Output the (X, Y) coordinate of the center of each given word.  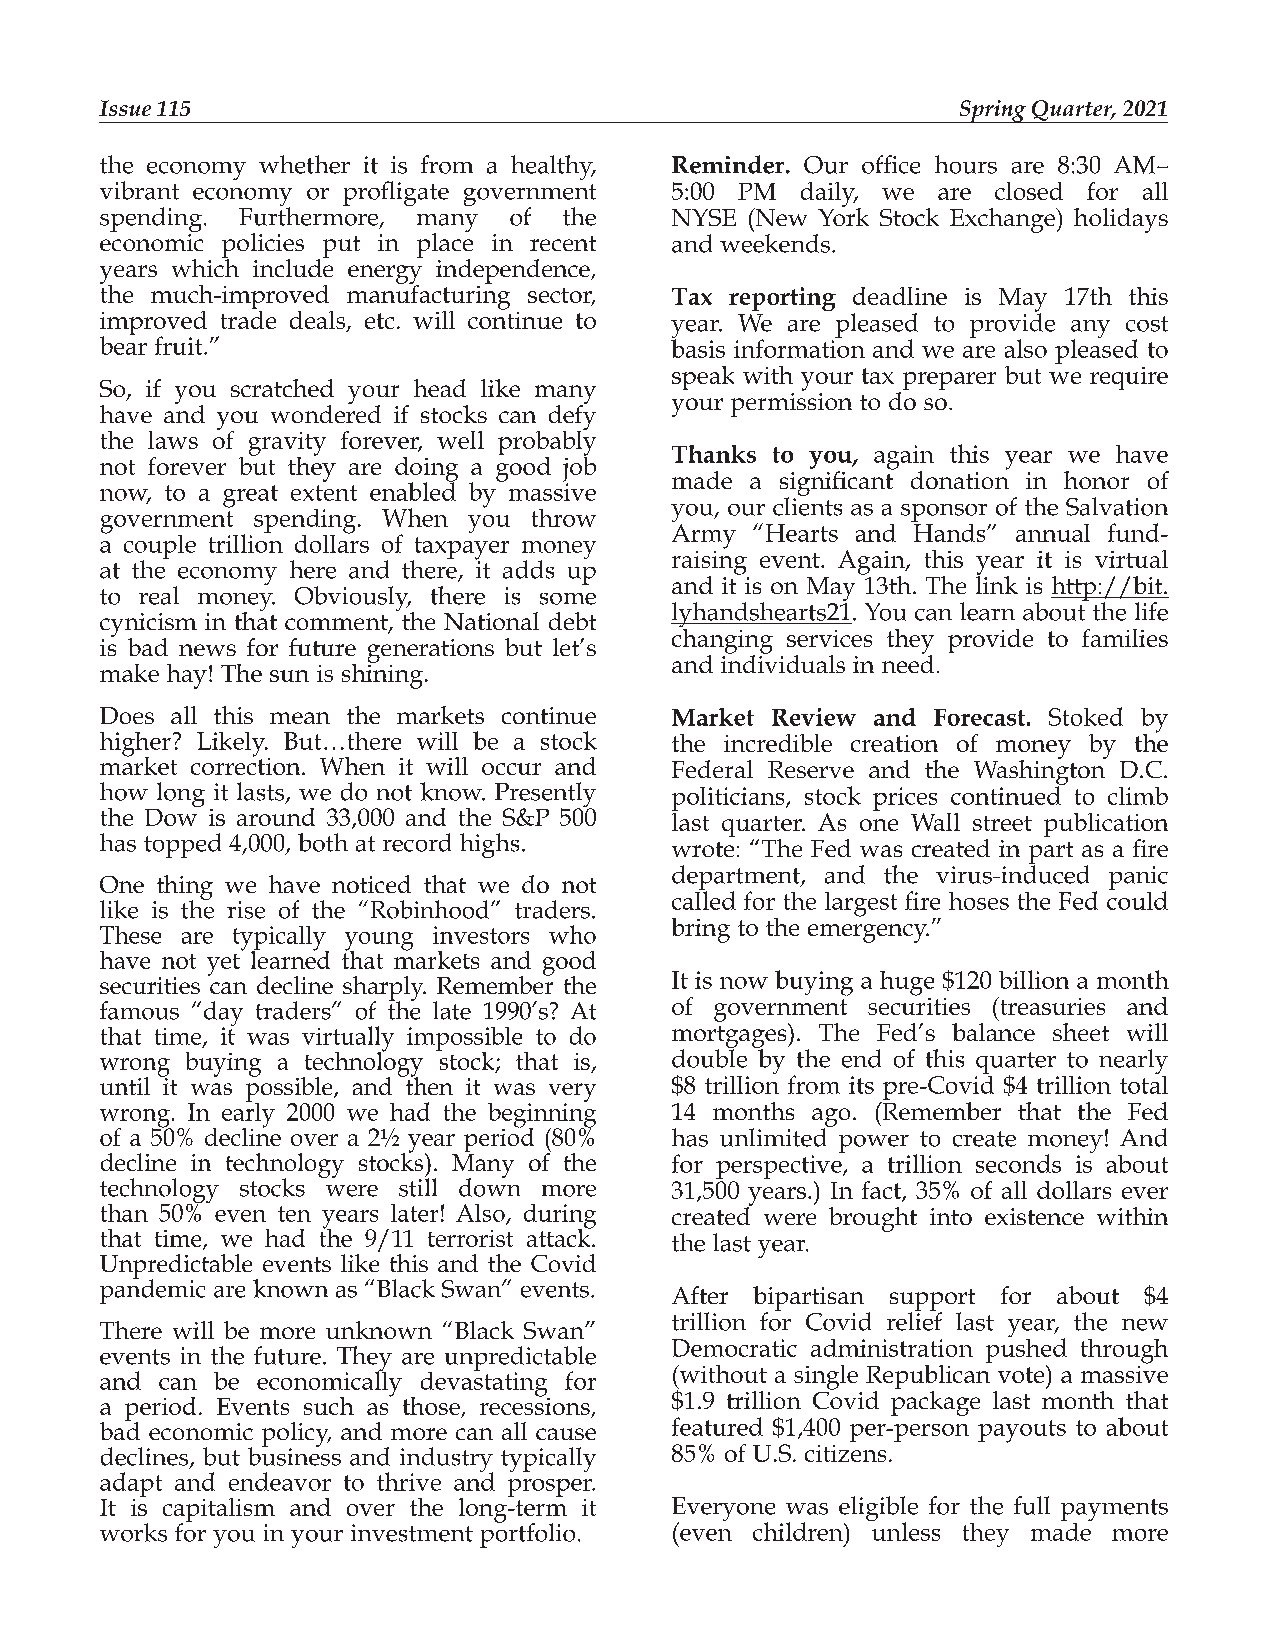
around (276, 817)
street (1002, 823)
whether (304, 164)
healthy (553, 167)
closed (1029, 191)
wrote (703, 849)
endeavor (280, 1481)
